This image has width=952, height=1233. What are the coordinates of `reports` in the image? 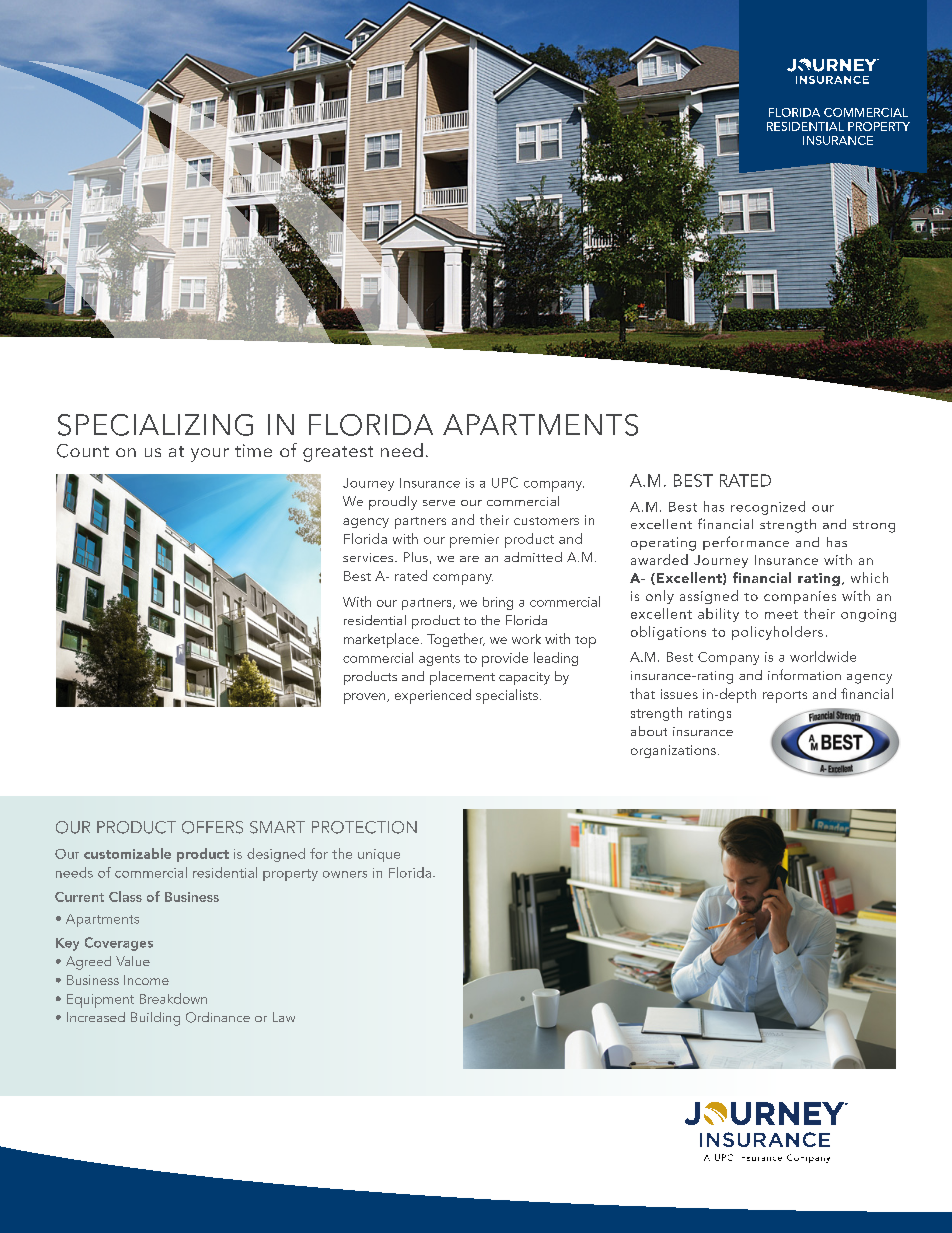 It's located at (785, 697).
